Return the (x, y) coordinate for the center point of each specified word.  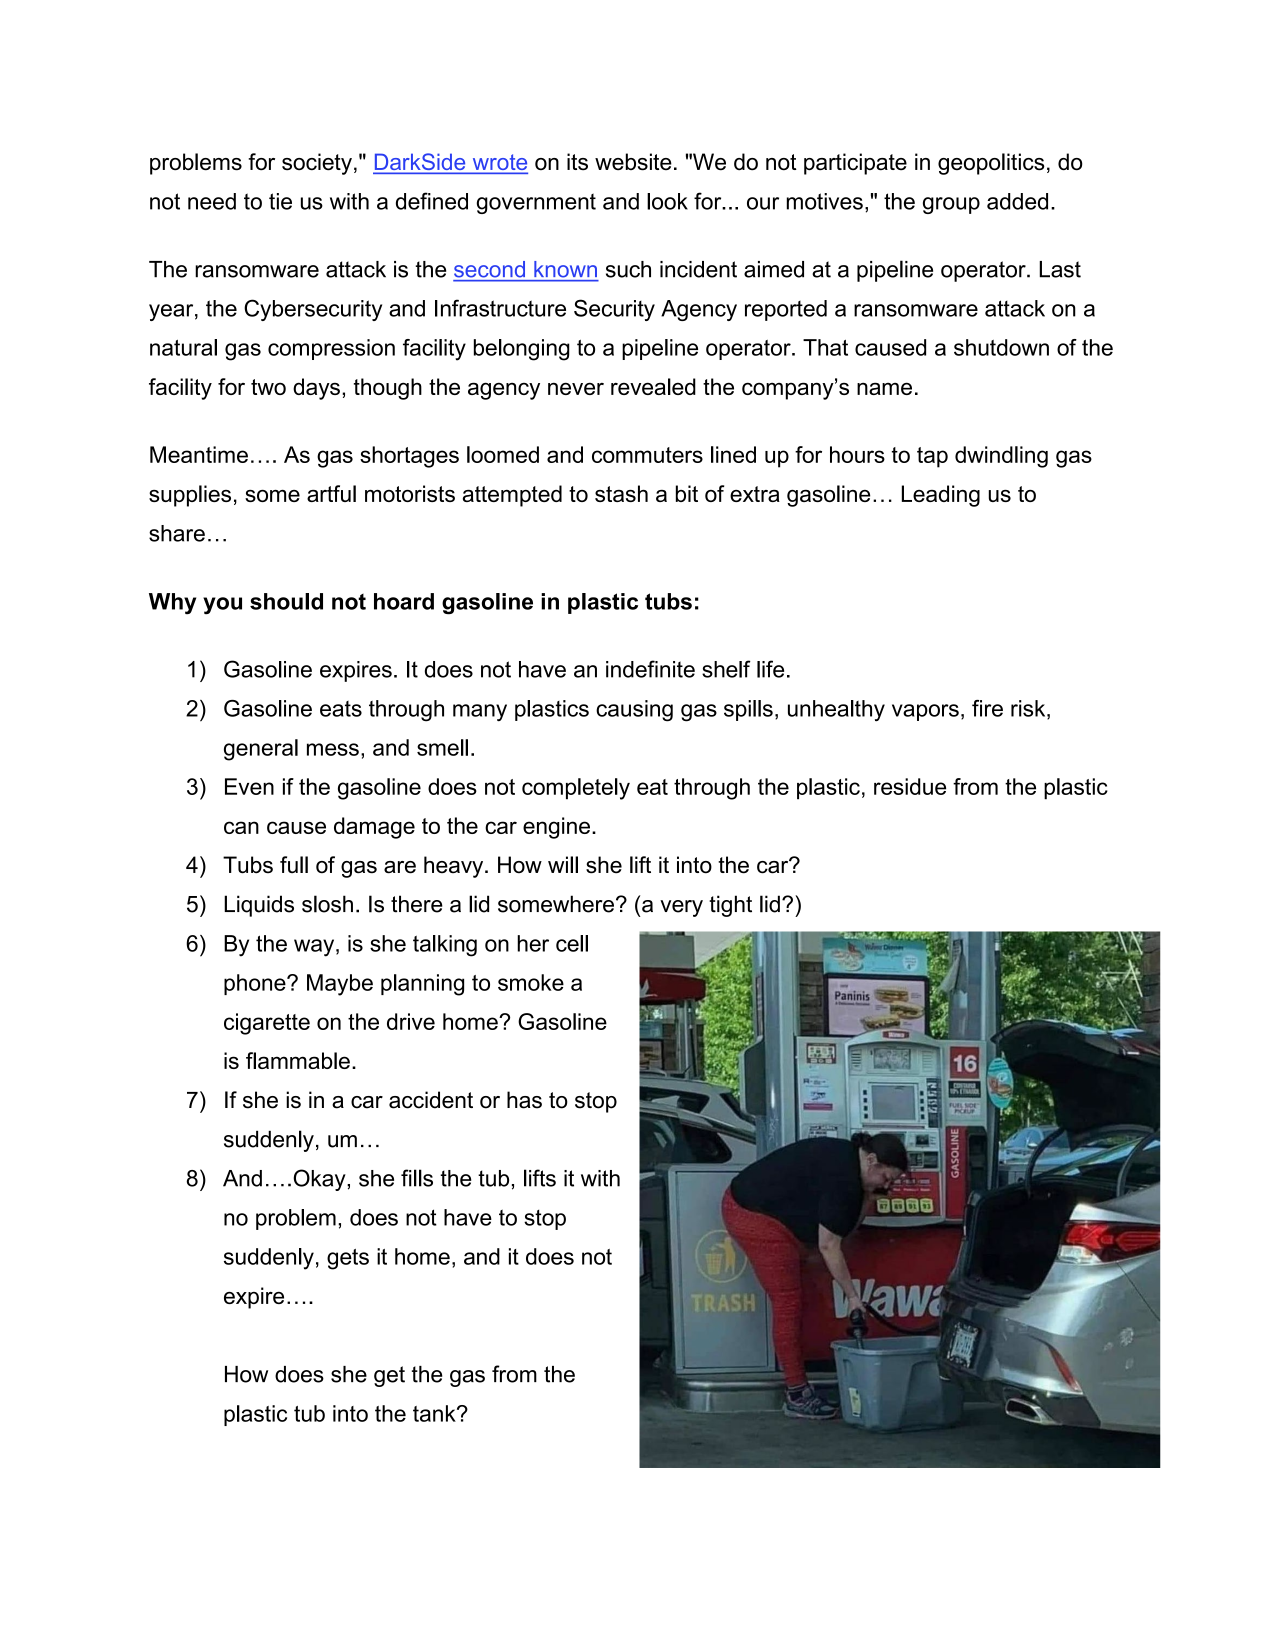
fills (417, 1178)
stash (621, 493)
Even (249, 786)
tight (730, 906)
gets (348, 1259)
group (951, 205)
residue (910, 786)
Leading (941, 496)
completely (576, 789)
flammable (298, 1060)
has (524, 1100)
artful (331, 493)
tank (435, 1413)
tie (280, 201)
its (577, 162)
